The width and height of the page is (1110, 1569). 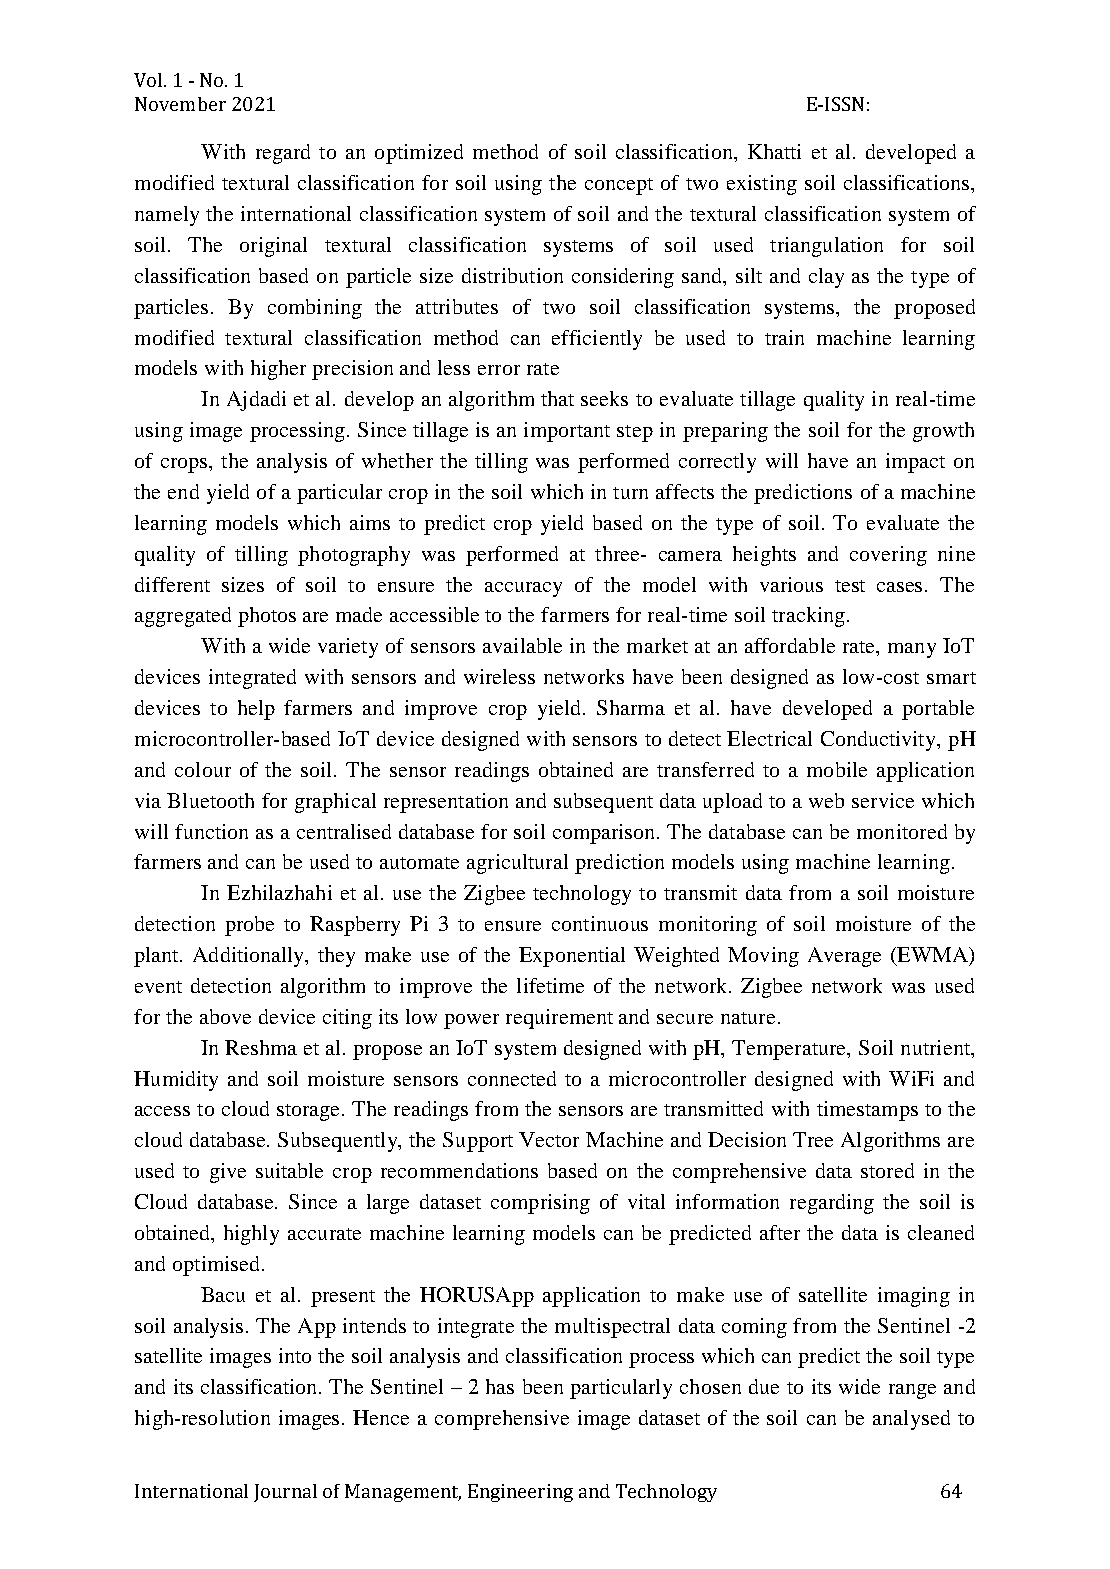 What do you see at coordinates (911, 1420) in the page?
I see `analysed` at bounding box center [911, 1420].
